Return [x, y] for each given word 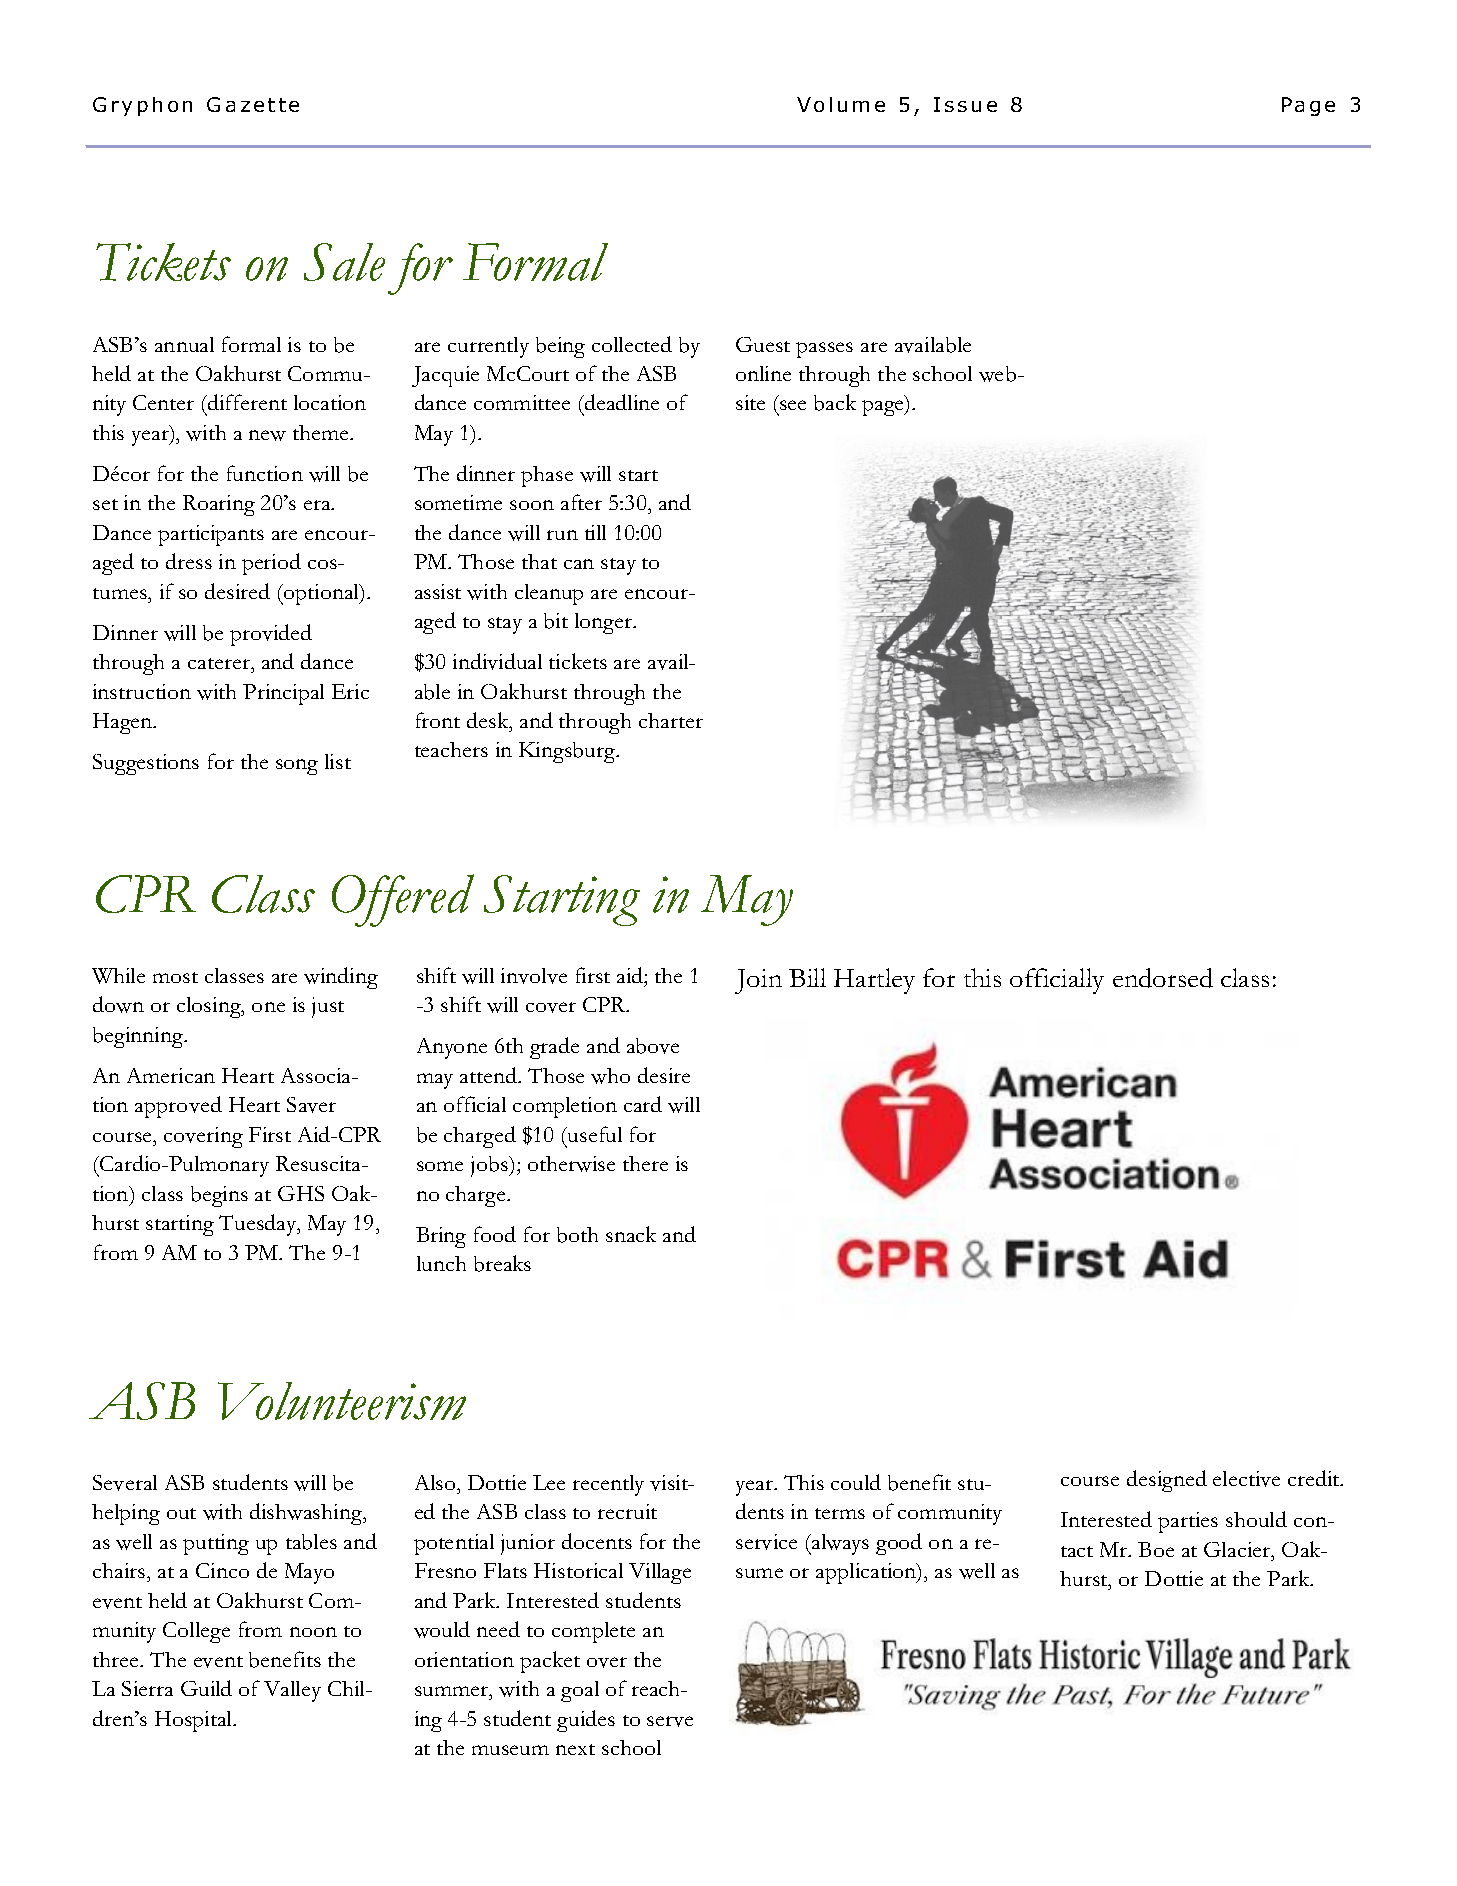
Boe [1156, 1549]
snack [631, 1234]
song [297, 767]
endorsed [1163, 978]
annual [184, 344]
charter [671, 720]
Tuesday [259, 1225]
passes [824, 350]
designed [1167, 1481]
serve [670, 1721]
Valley [292, 1691]
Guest [763, 344]
